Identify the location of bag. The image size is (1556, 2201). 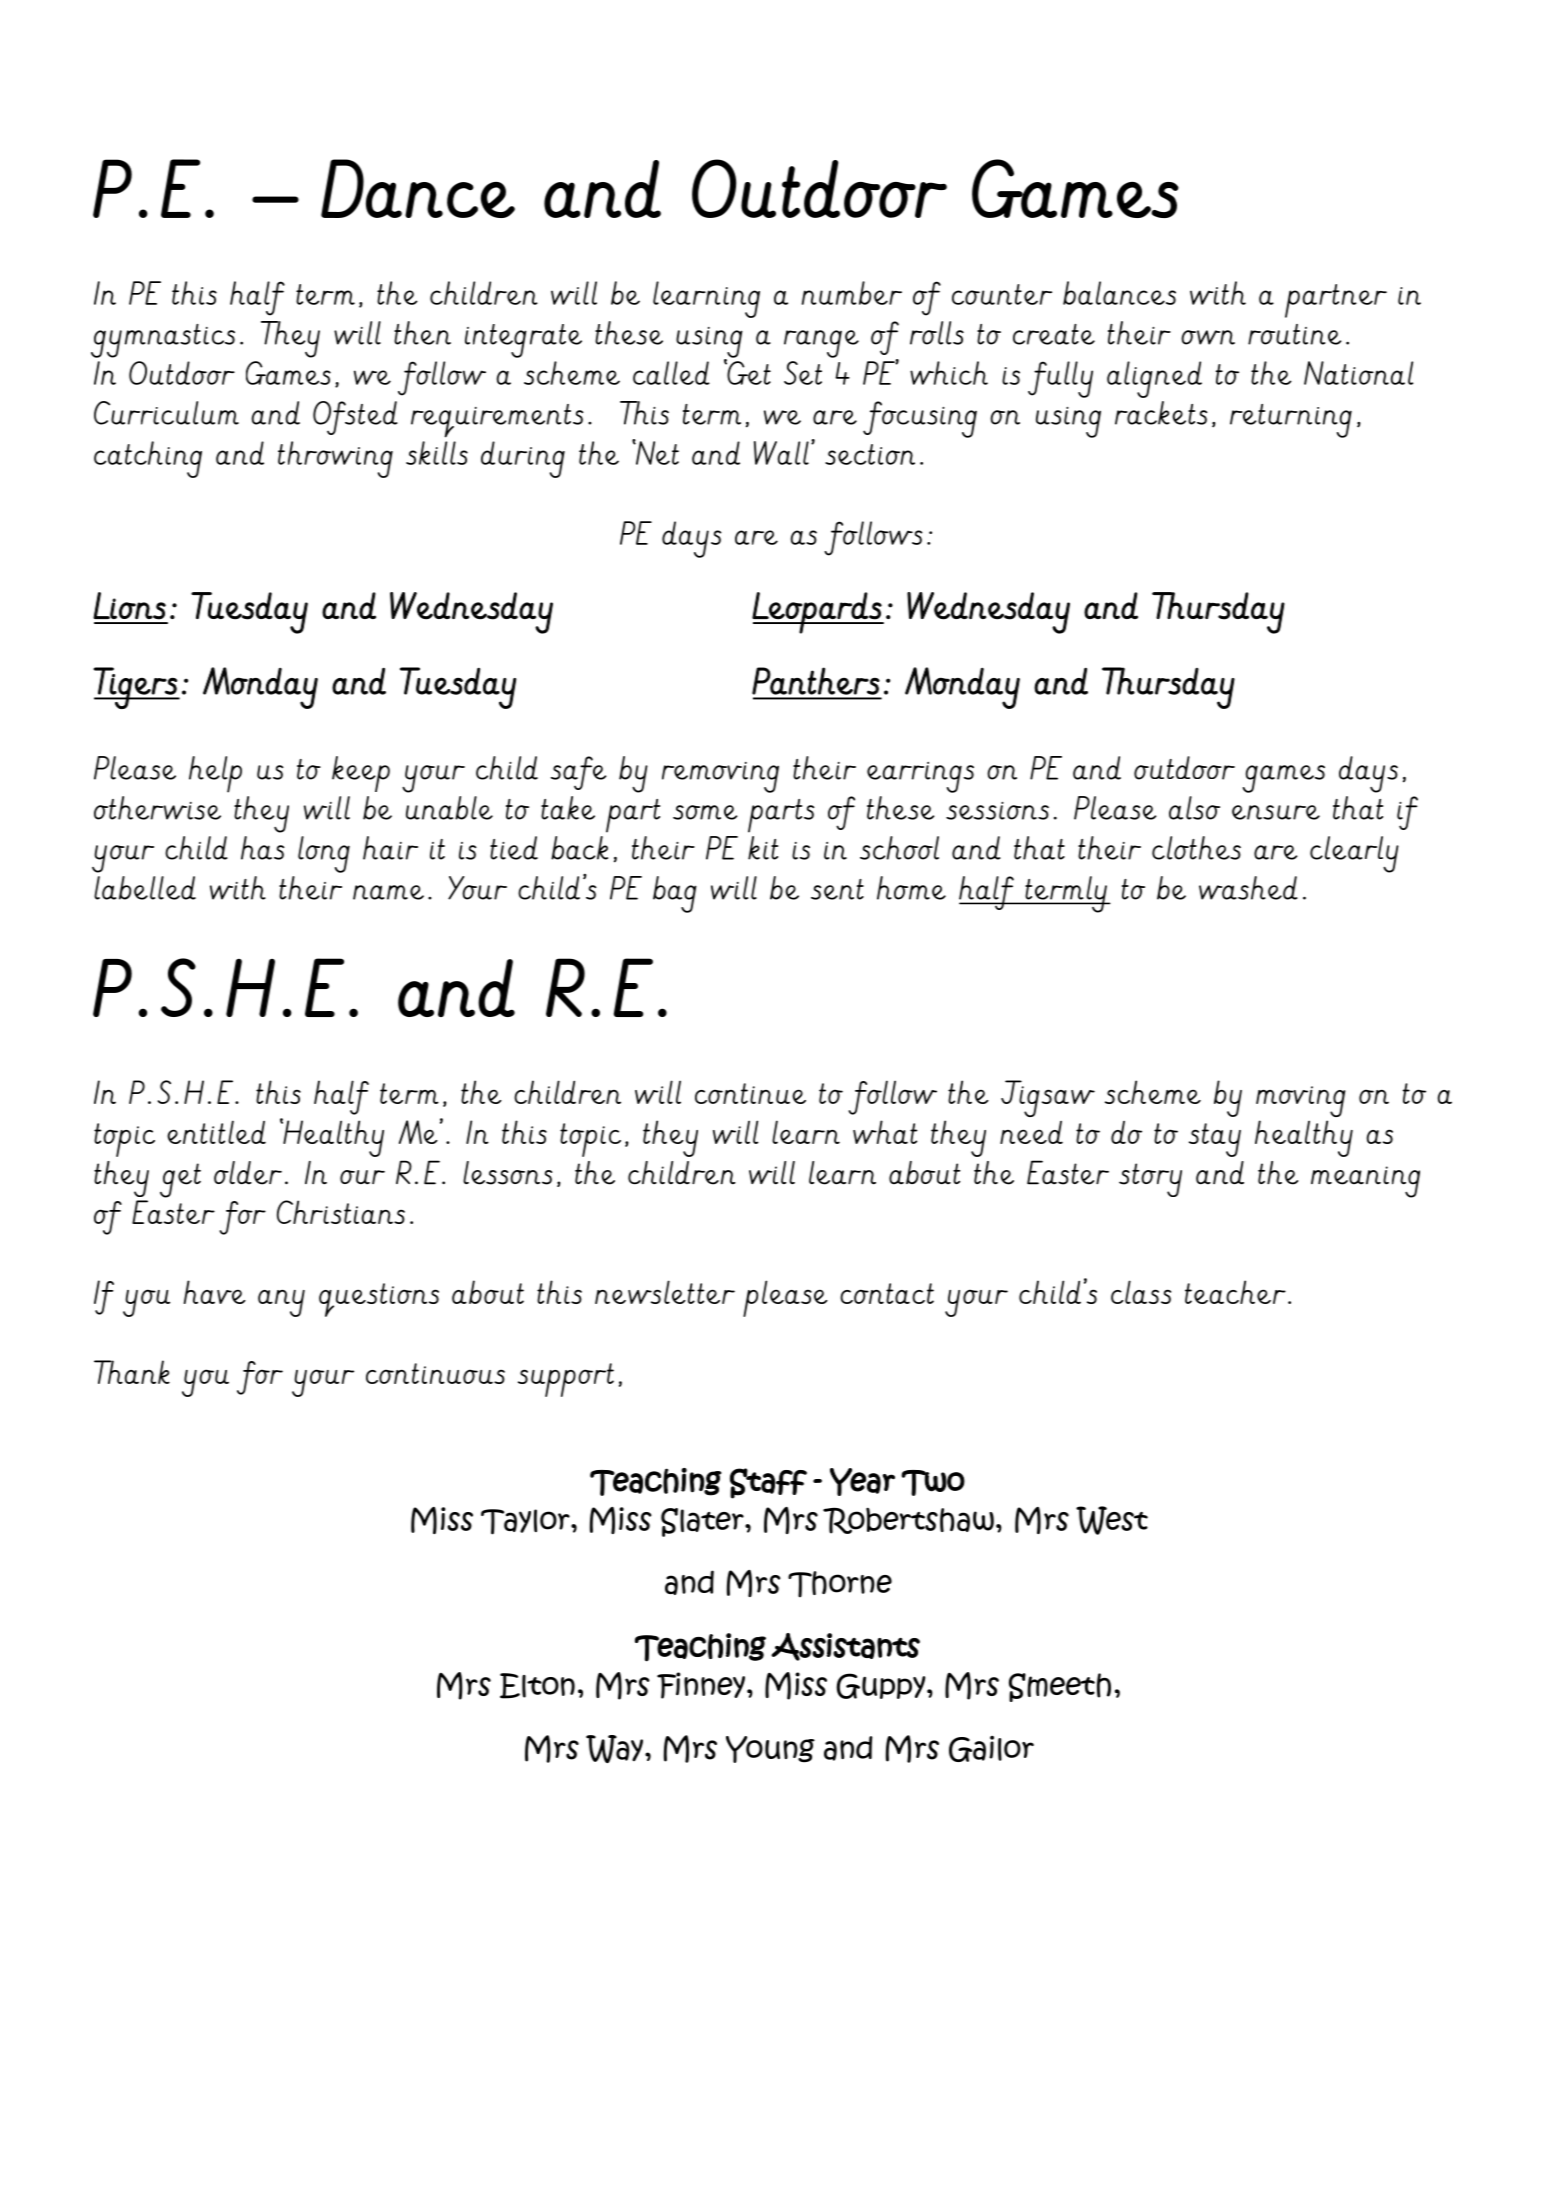
(675, 894).
